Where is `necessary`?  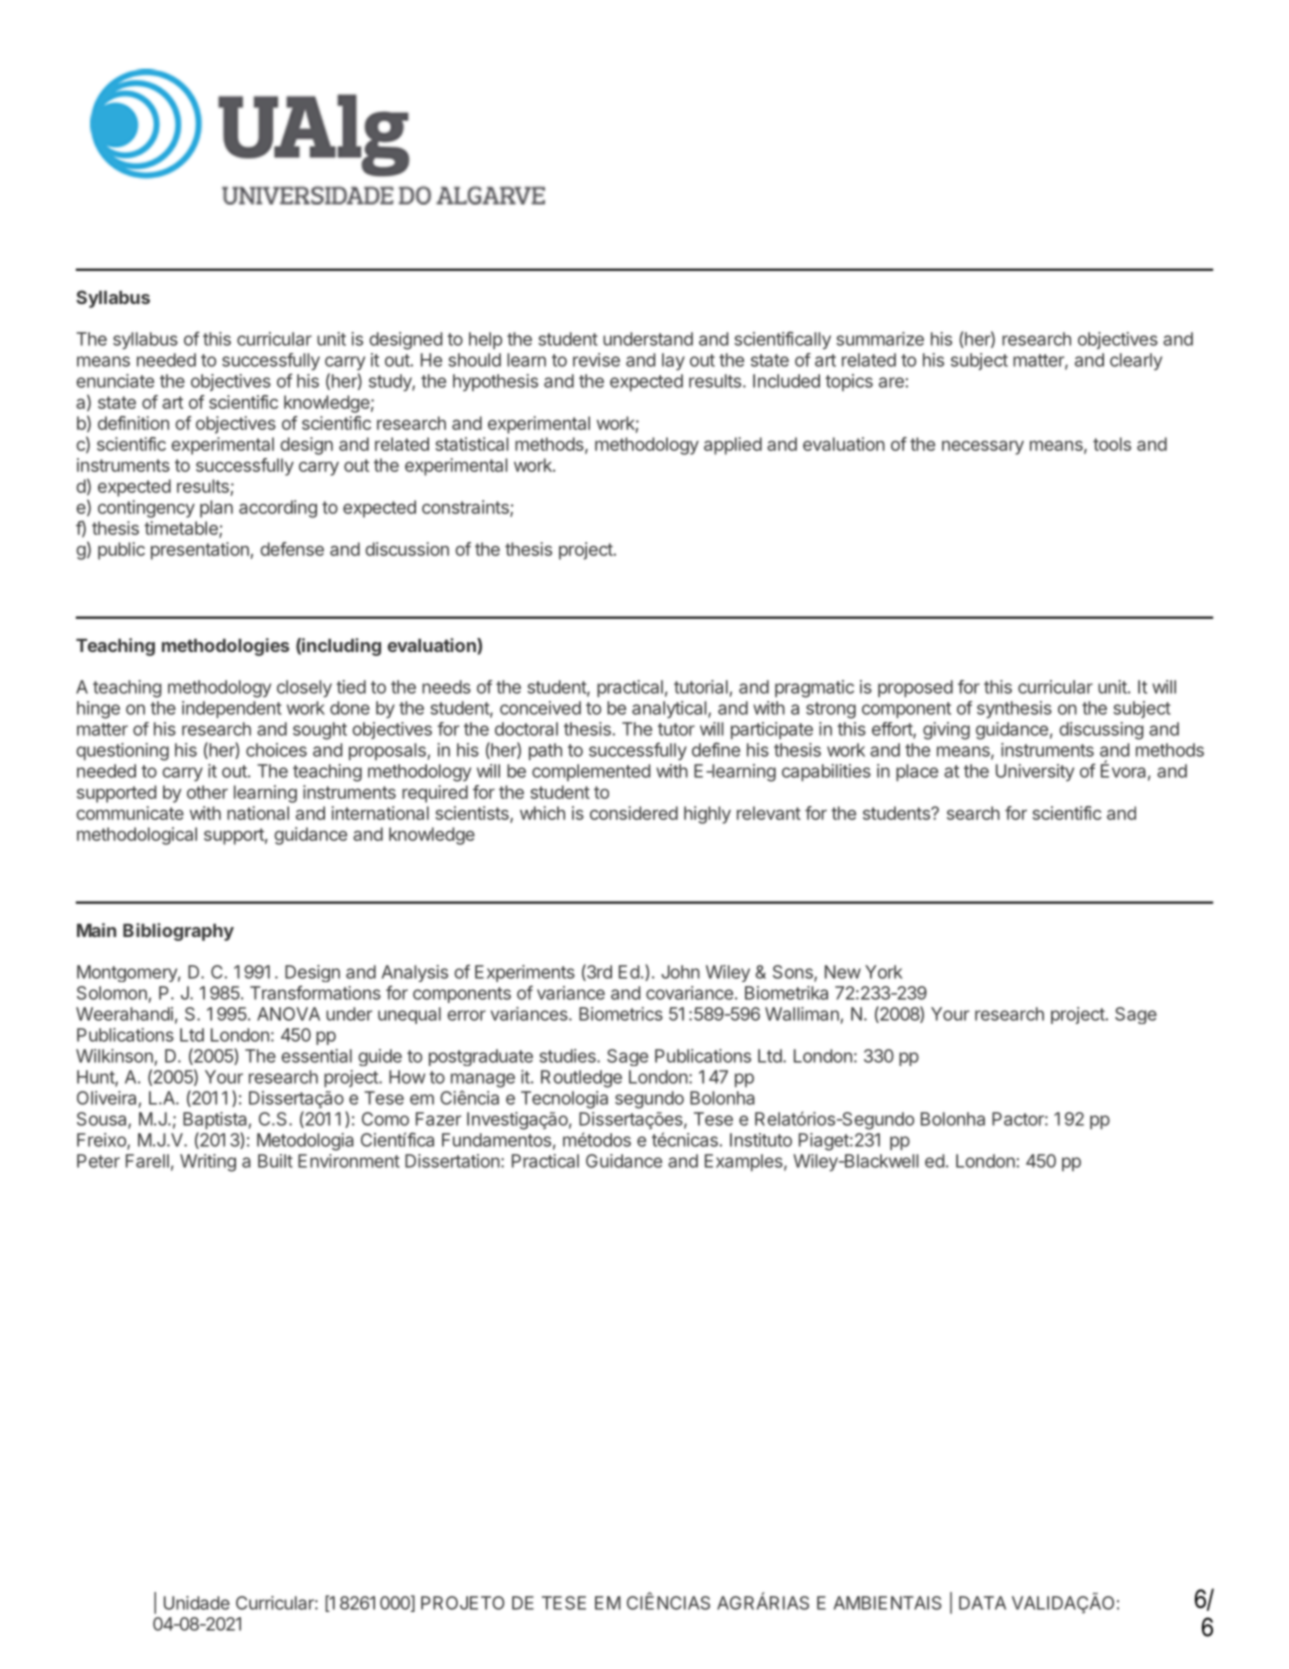
necessary is located at coordinates (983, 447).
